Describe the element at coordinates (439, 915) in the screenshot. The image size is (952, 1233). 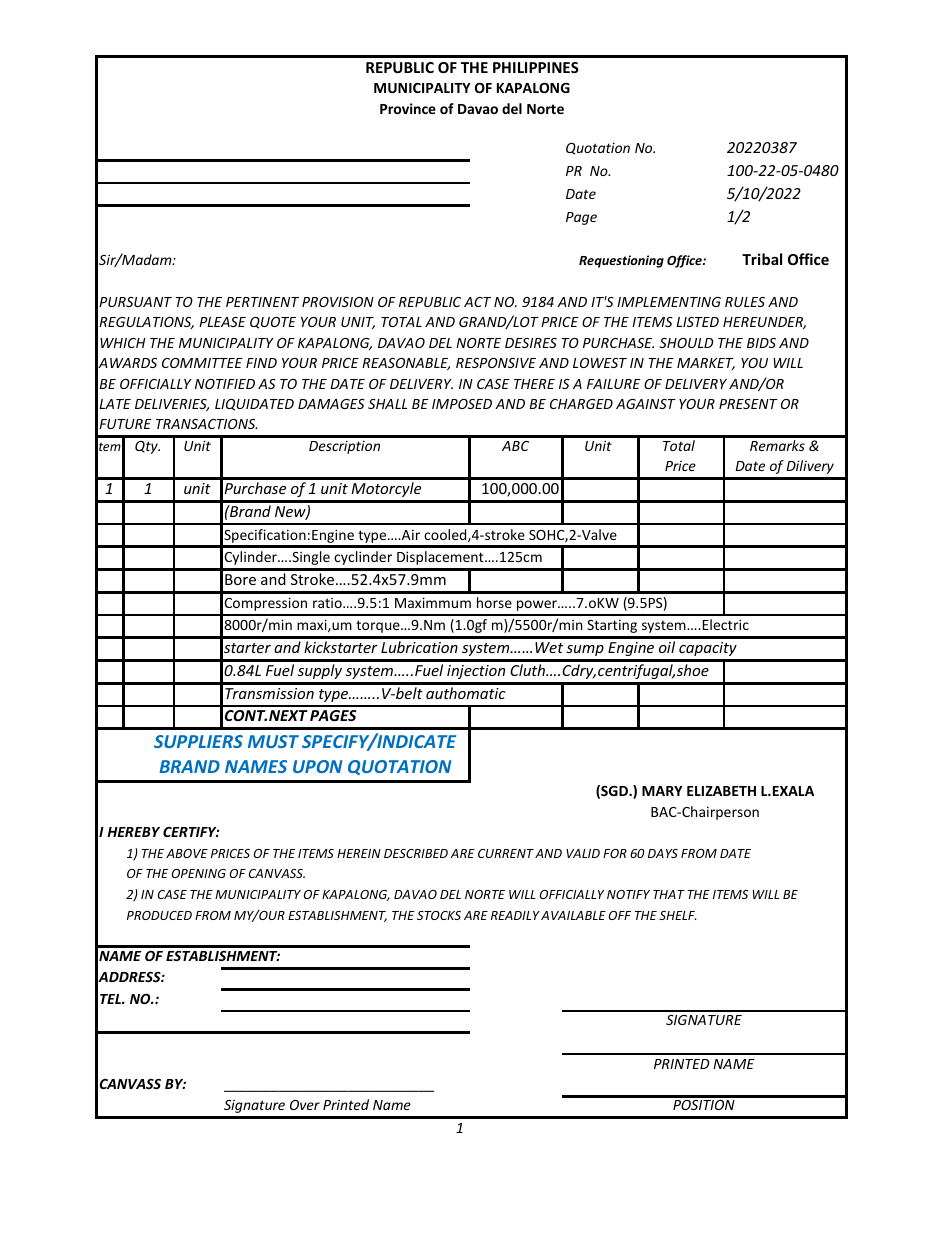
I see `STOCKS` at that location.
